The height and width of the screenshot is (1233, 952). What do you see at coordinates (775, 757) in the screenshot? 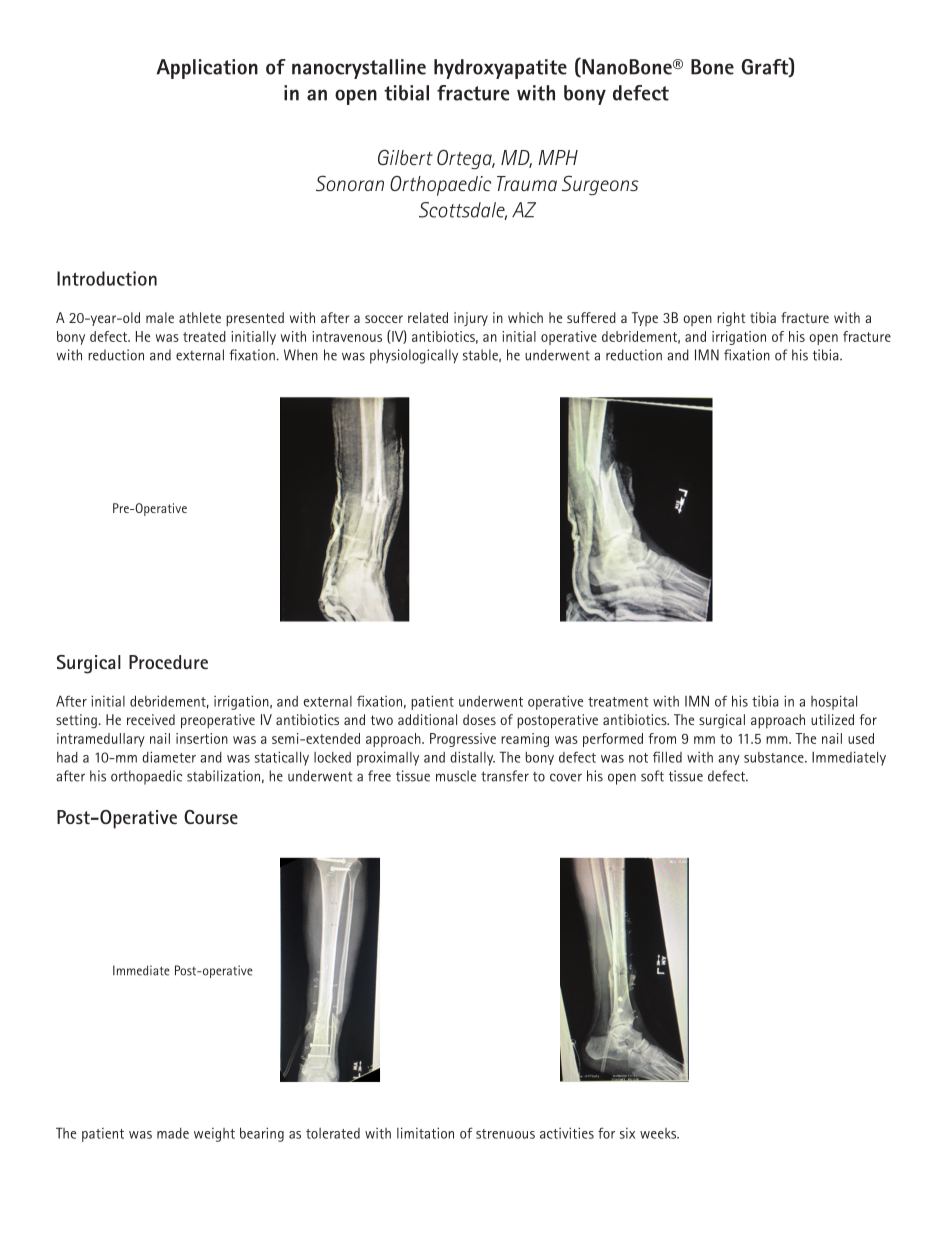
I see `substance` at bounding box center [775, 757].
